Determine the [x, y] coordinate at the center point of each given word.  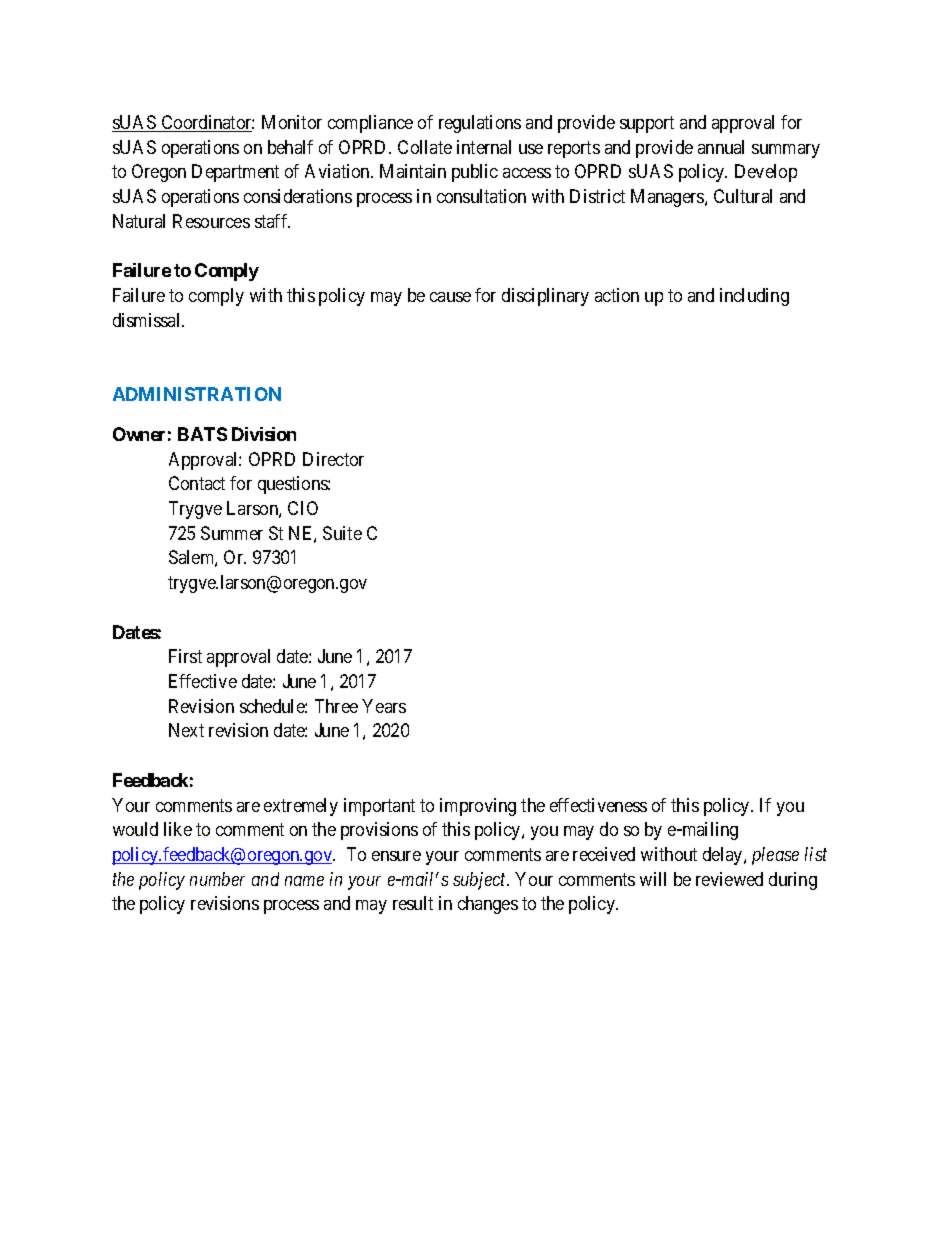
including [754, 297]
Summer [232, 533]
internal [484, 147]
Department [235, 173]
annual [721, 147]
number [217, 879]
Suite [342, 533]
